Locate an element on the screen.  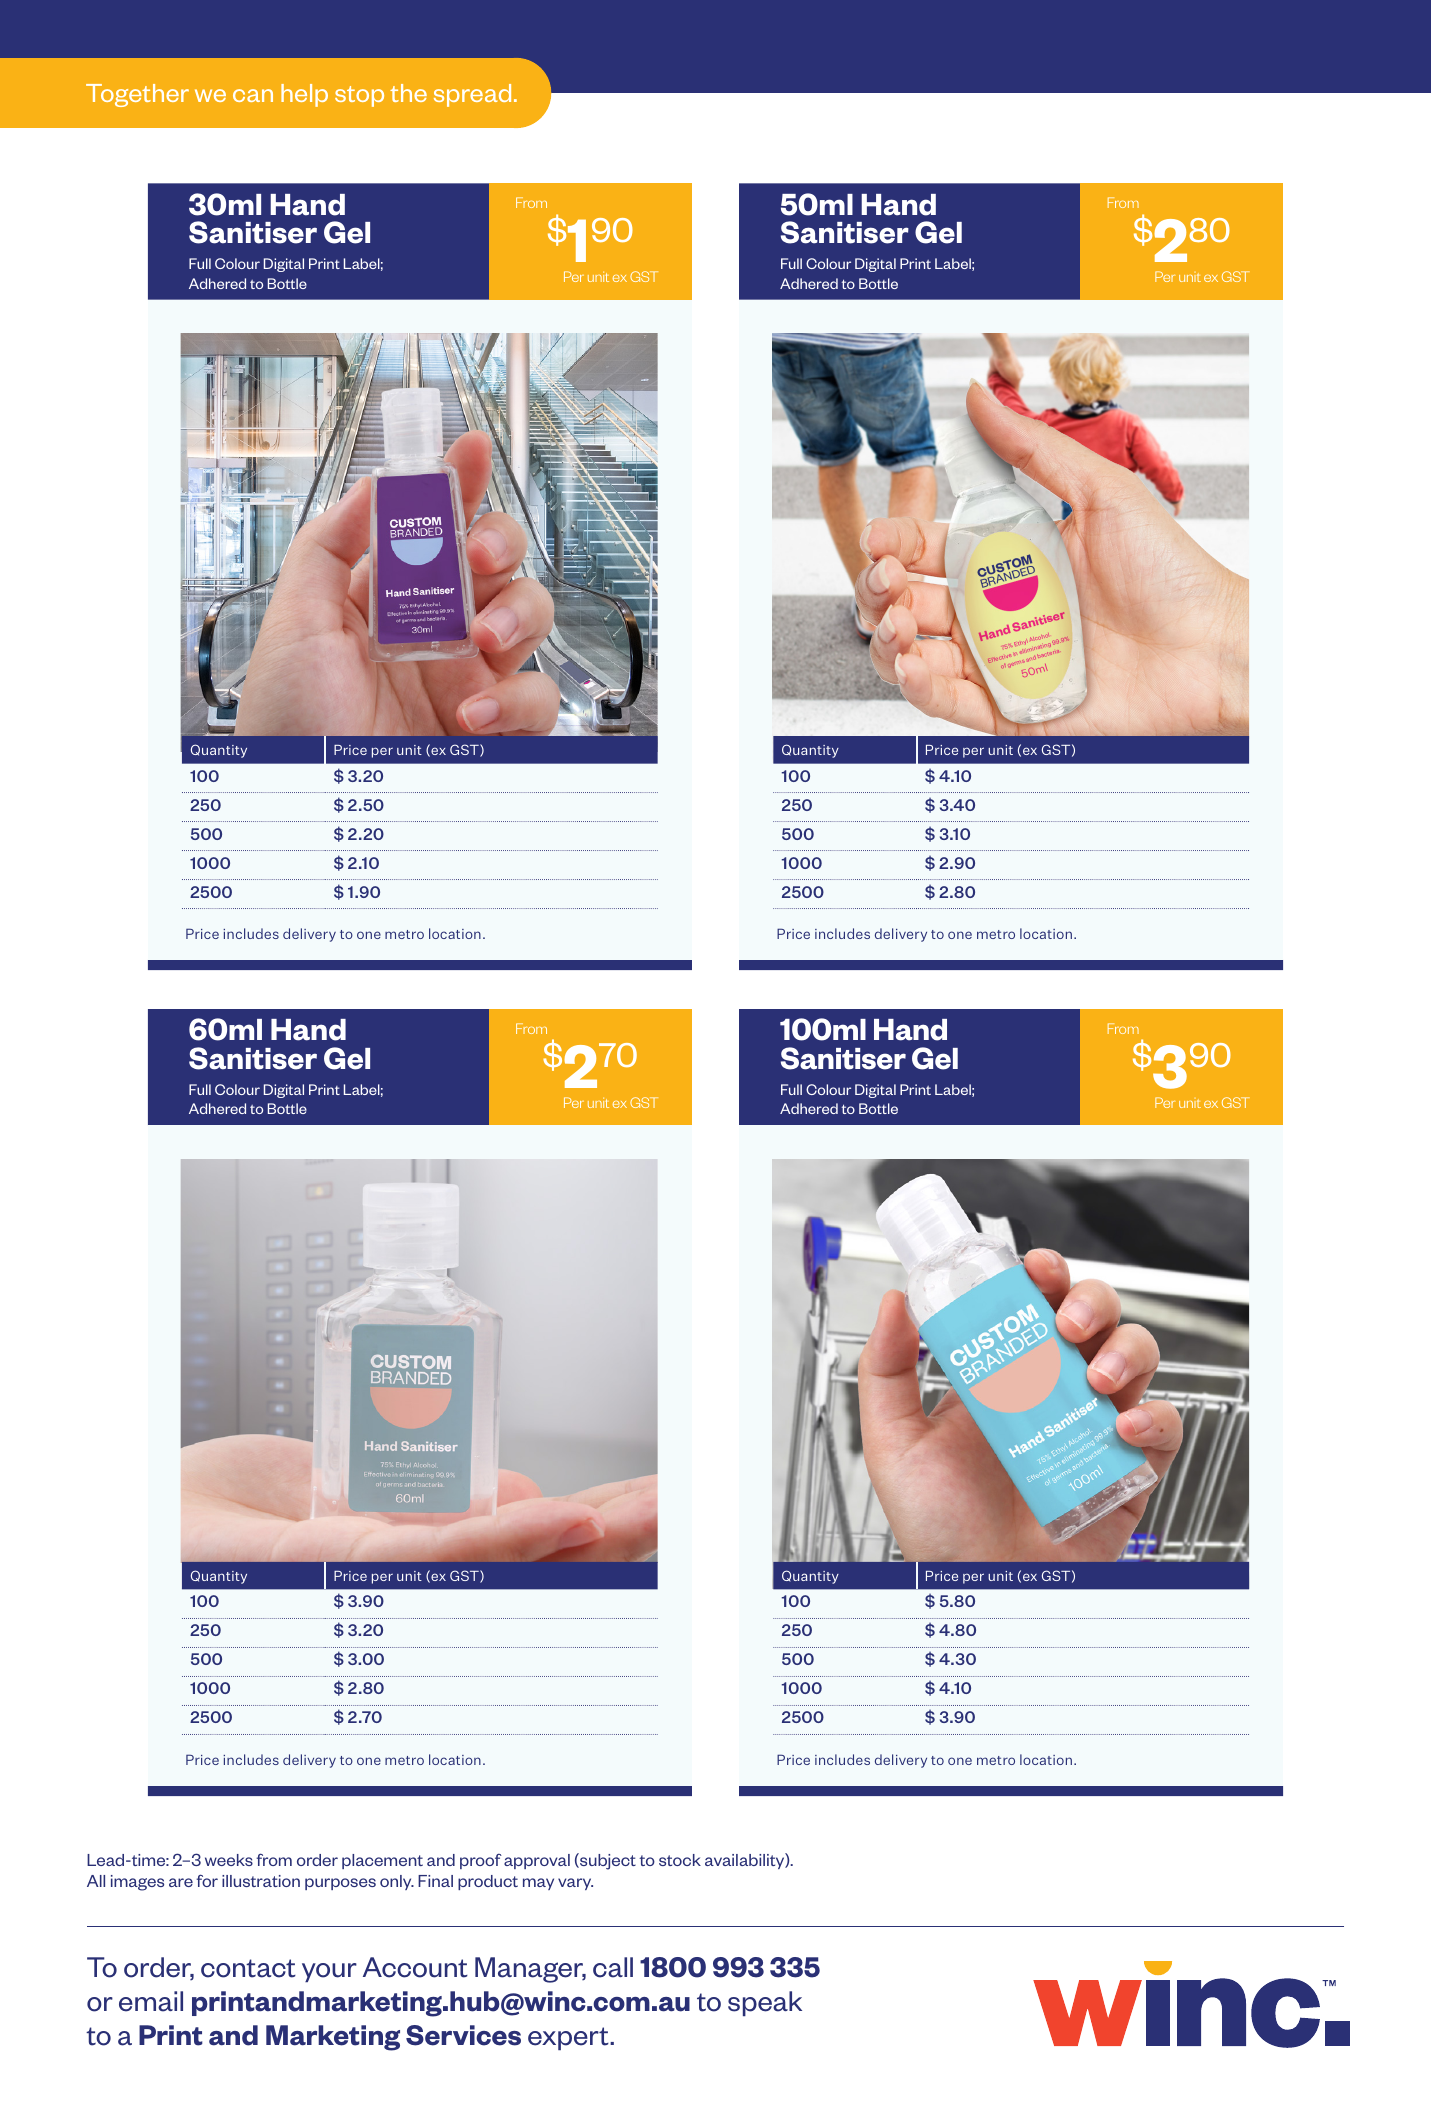
Final is located at coordinates (435, 1881).
